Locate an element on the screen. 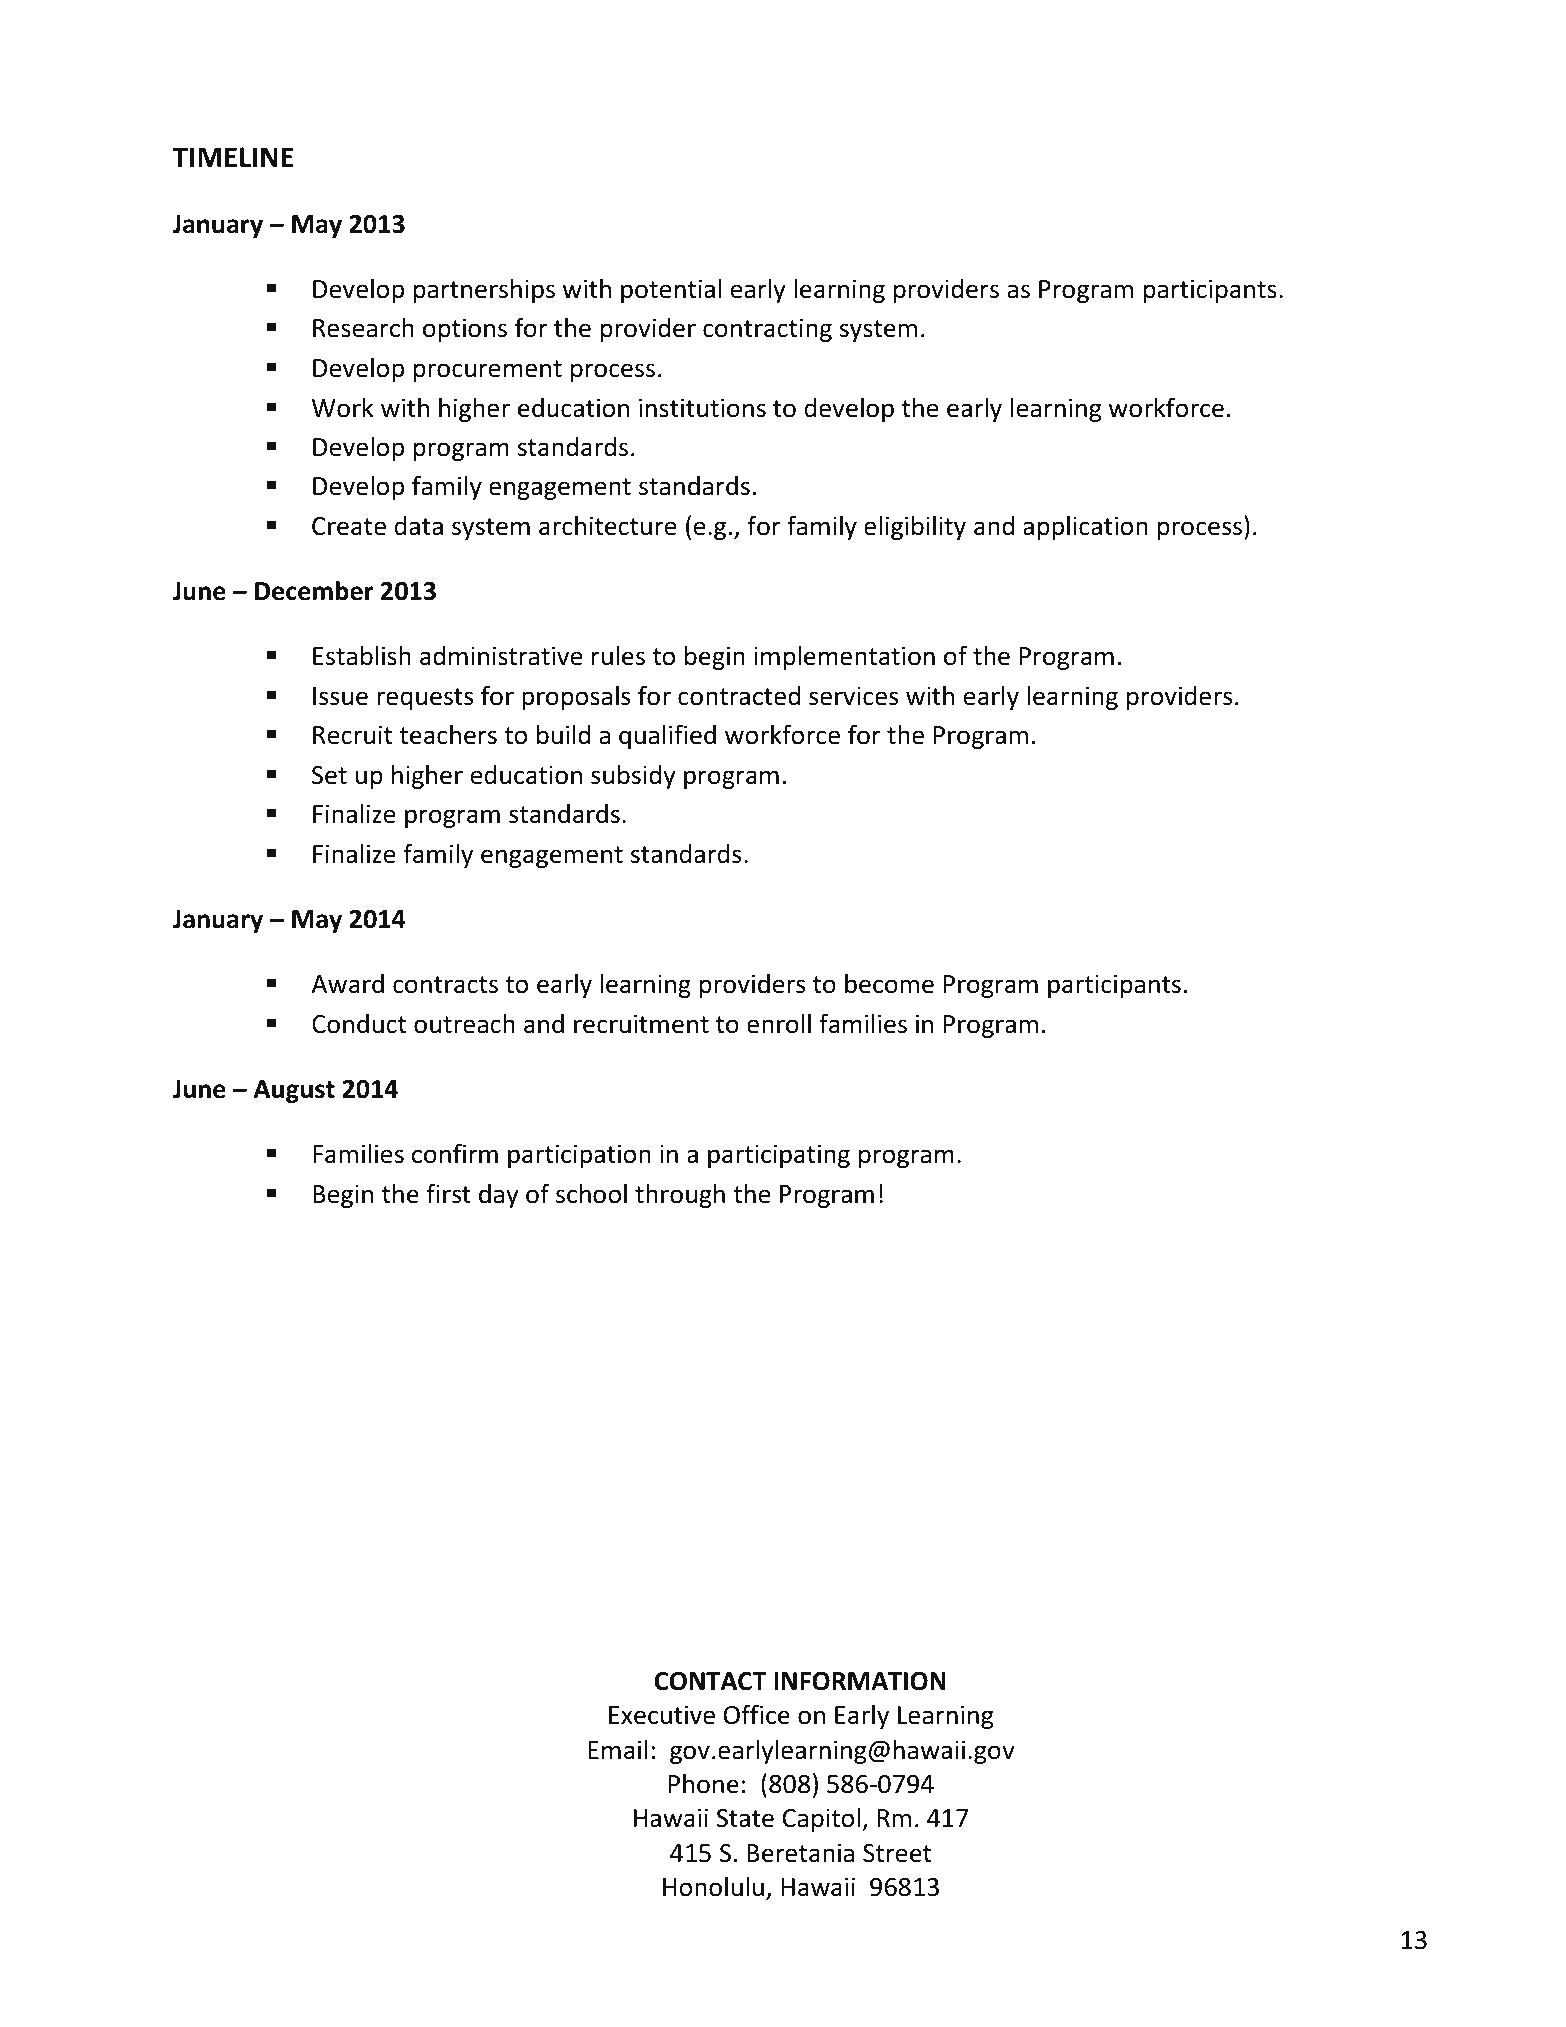 The image size is (1566, 2027). potential is located at coordinates (671, 291).
